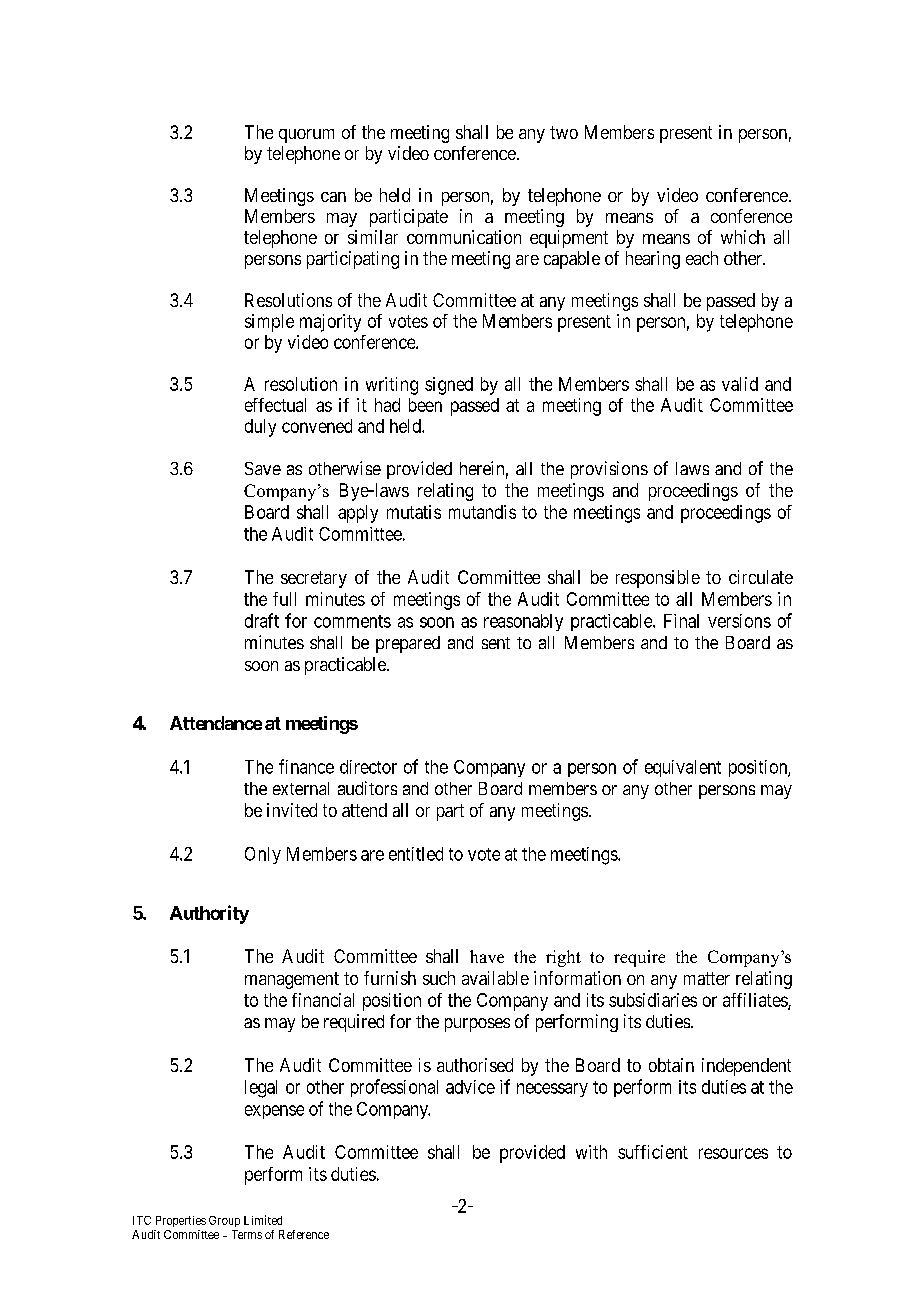 This screenshot has height=1308, width=924. What do you see at coordinates (262, 620) in the screenshot?
I see `draft` at bounding box center [262, 620].
